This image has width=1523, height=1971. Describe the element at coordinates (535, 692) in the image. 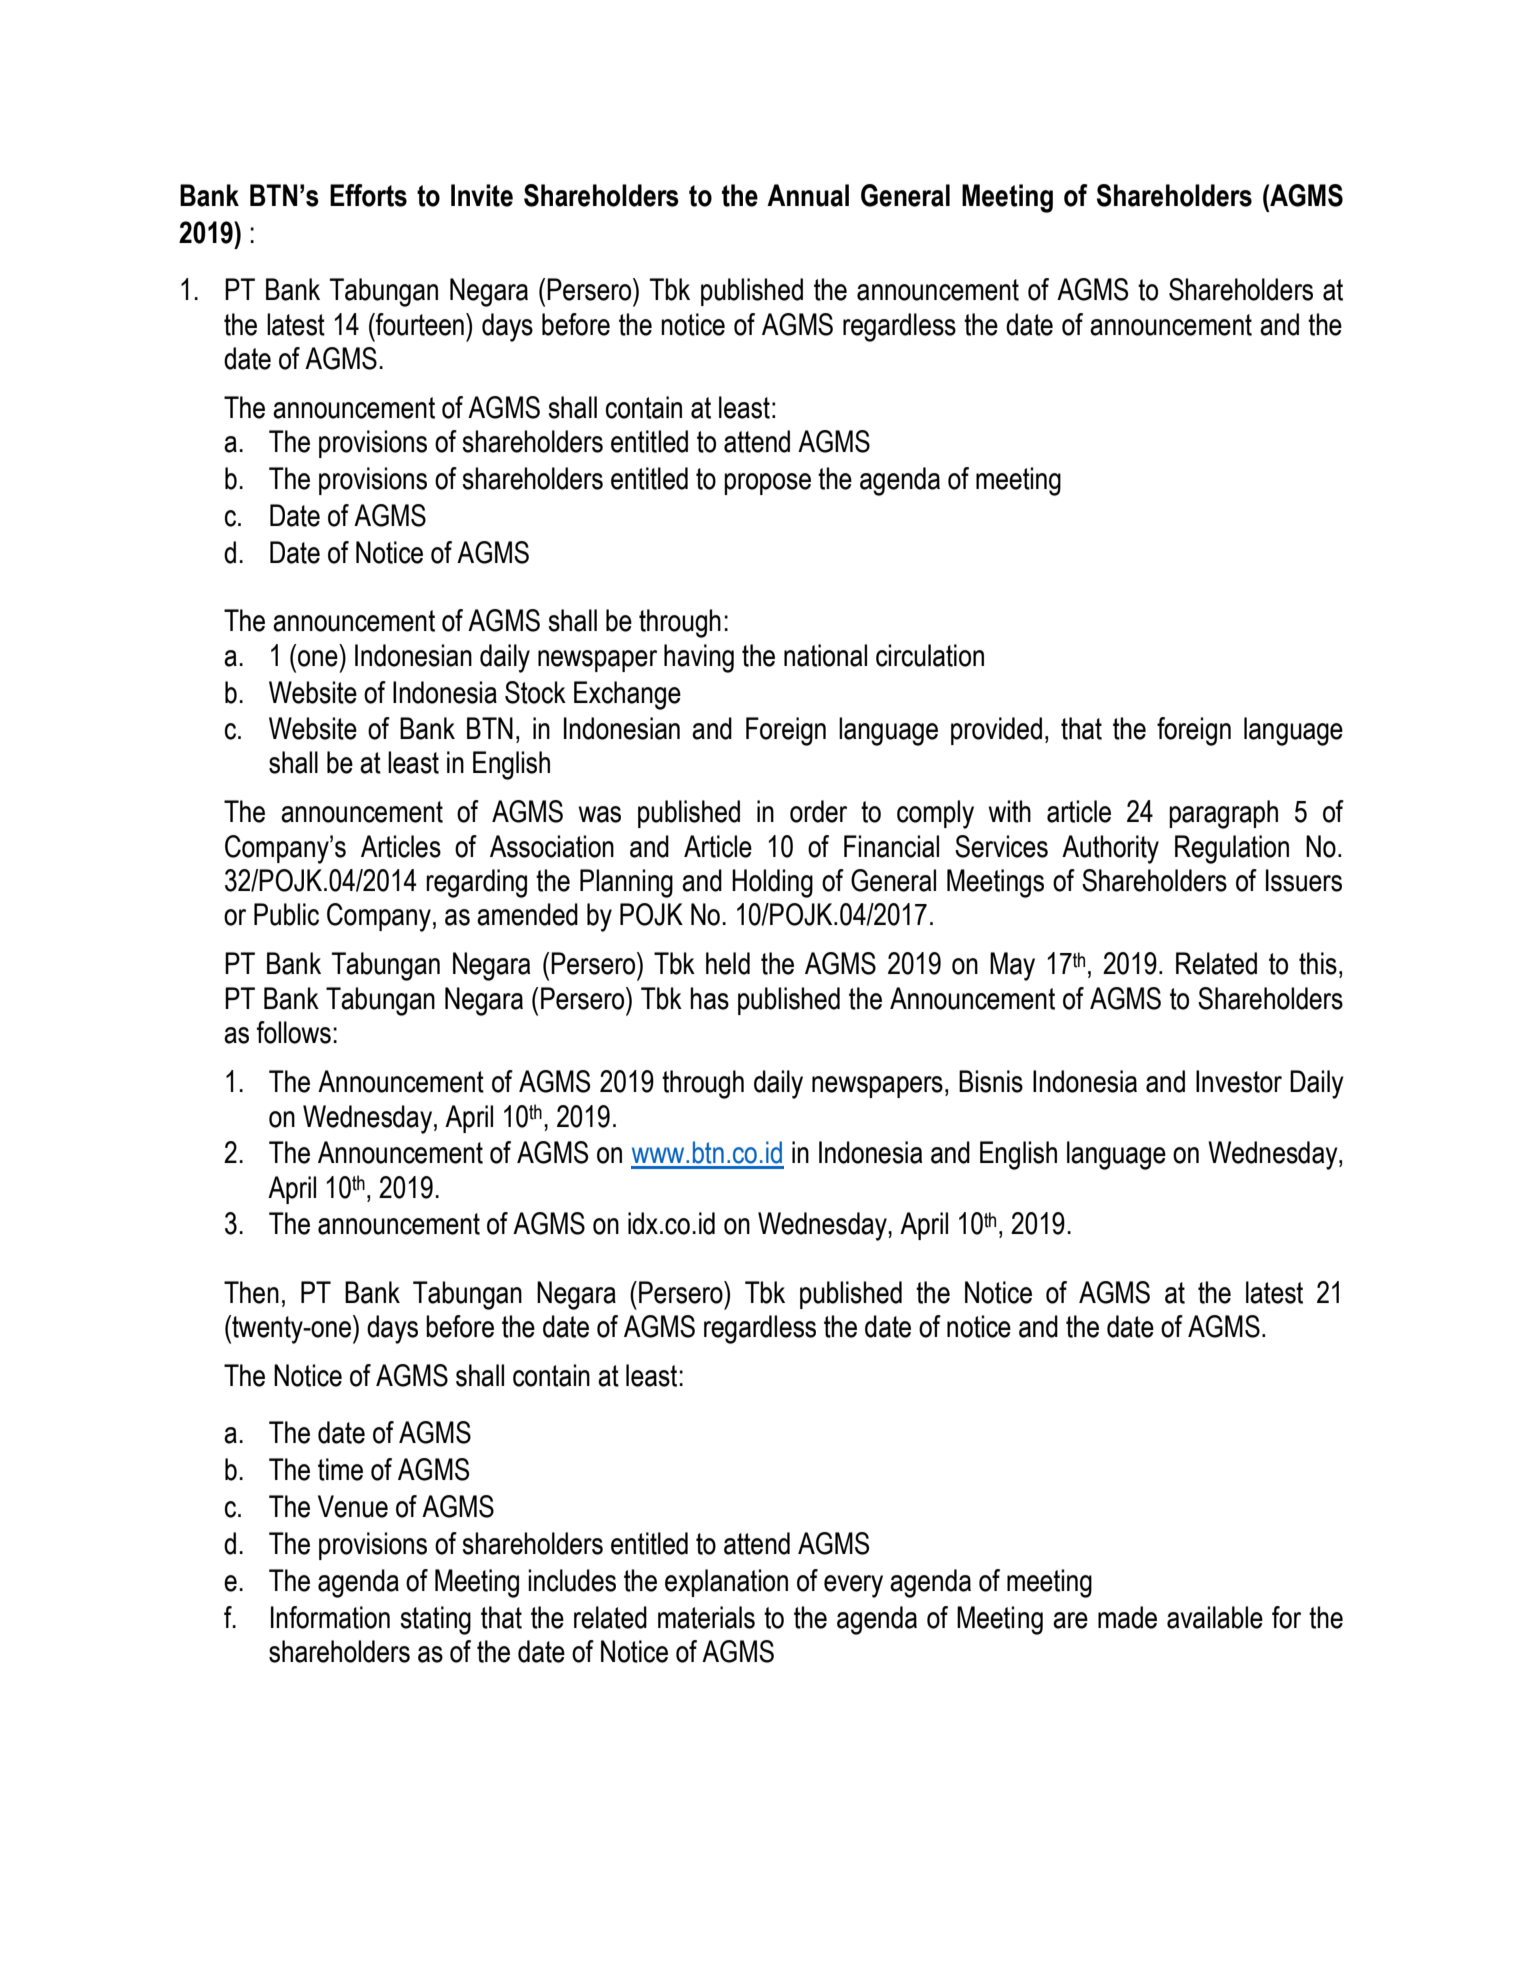

I see `Stock` at that location.
